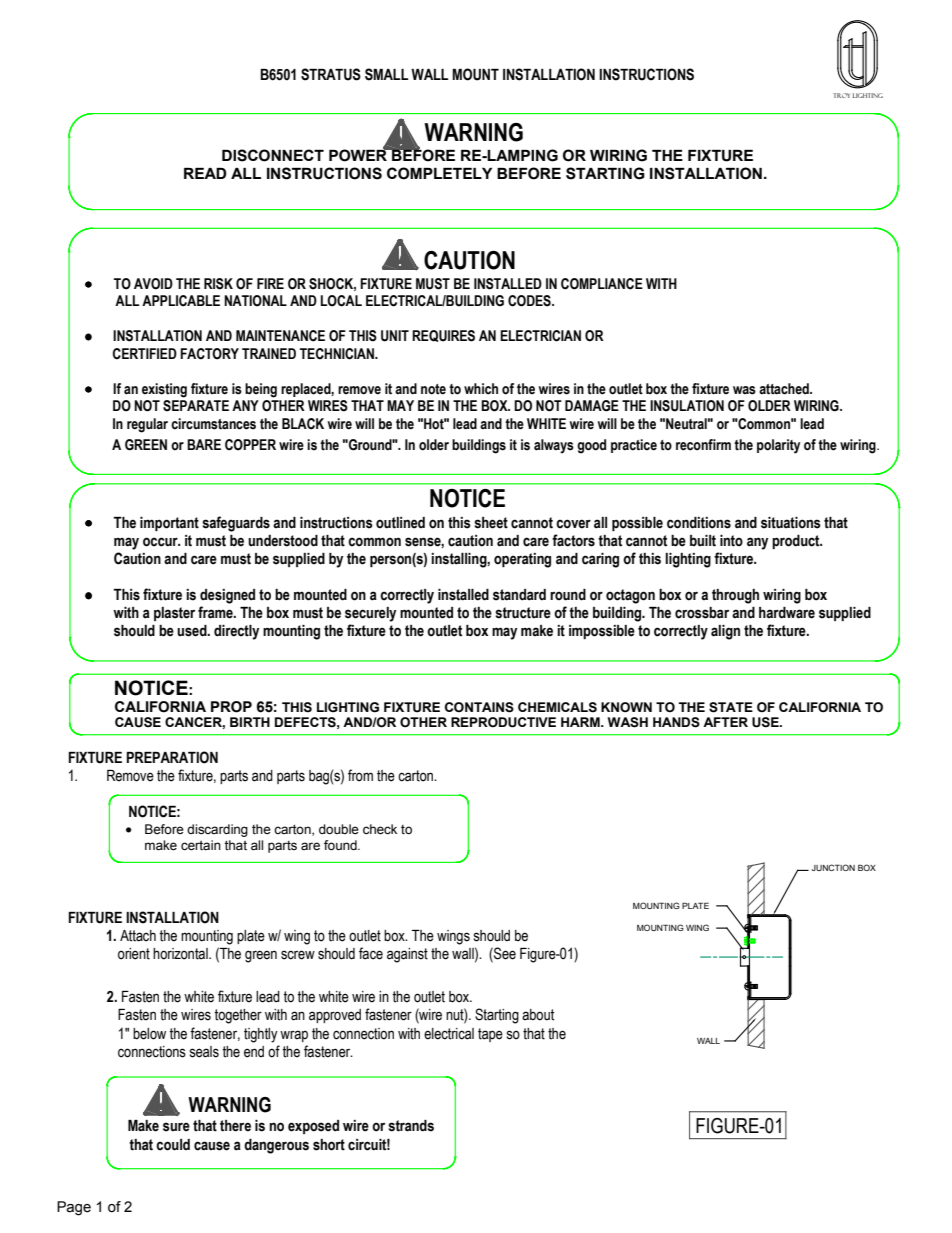  Describe the element at coordinates (164, 390) in the screenshot. I see `existing` at that location.
